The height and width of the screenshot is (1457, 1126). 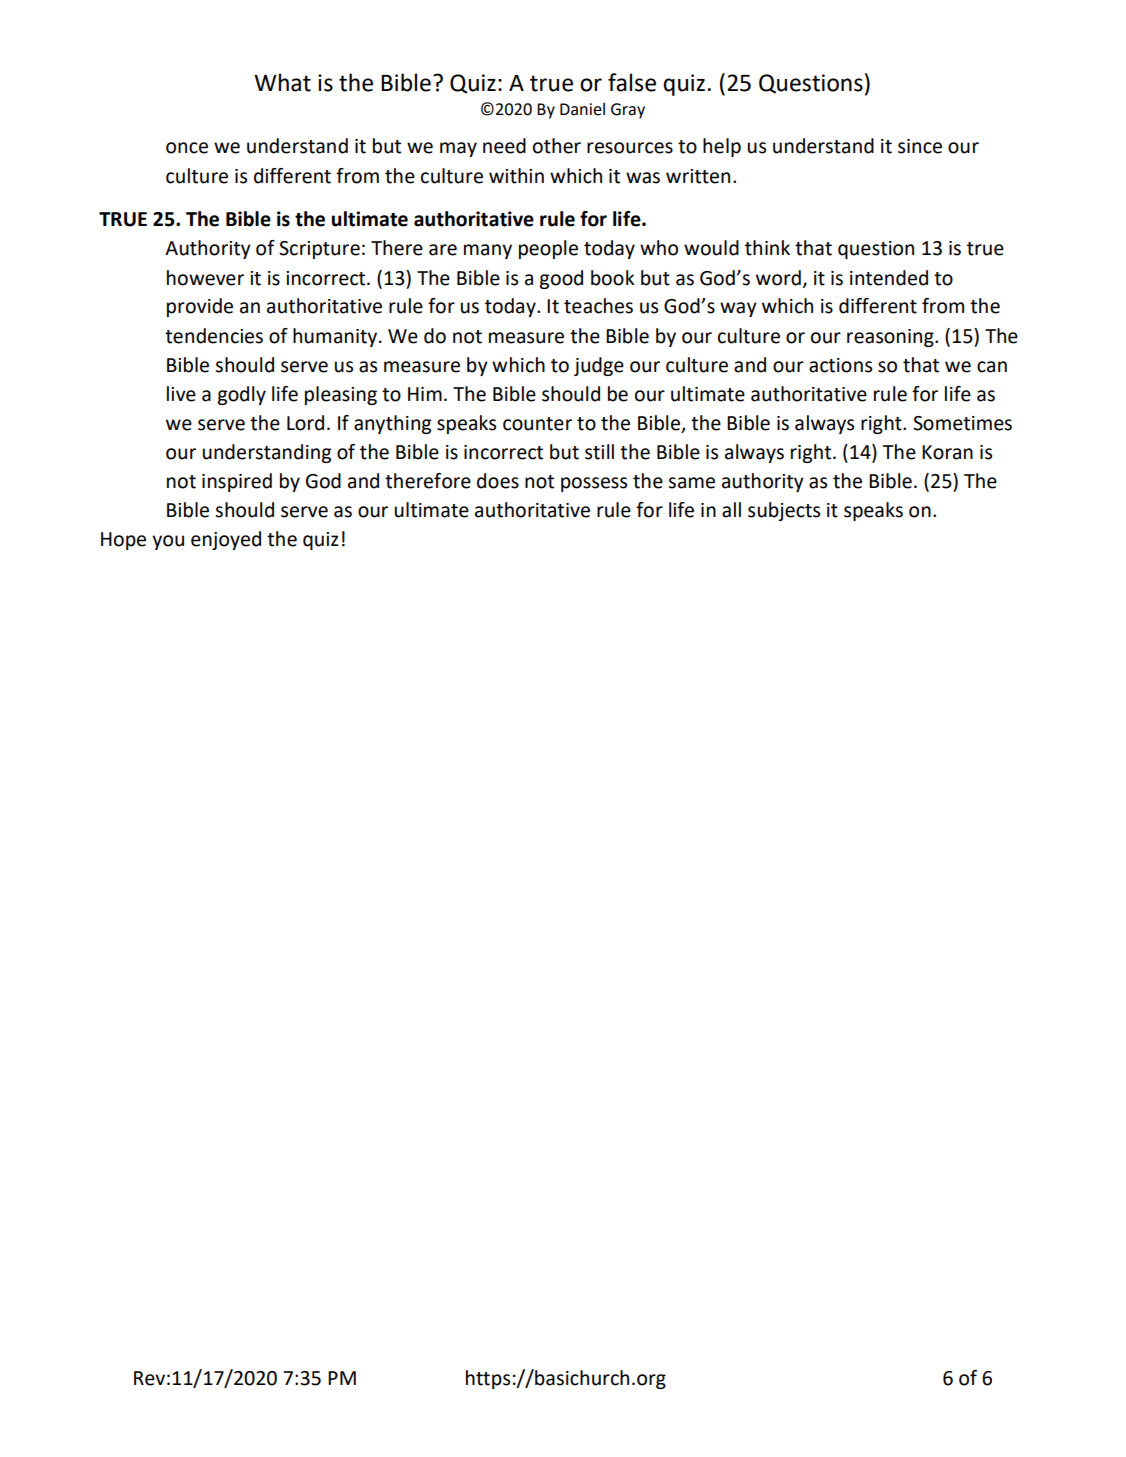 I want to click on Scripture, so click(x=319, y=250).
